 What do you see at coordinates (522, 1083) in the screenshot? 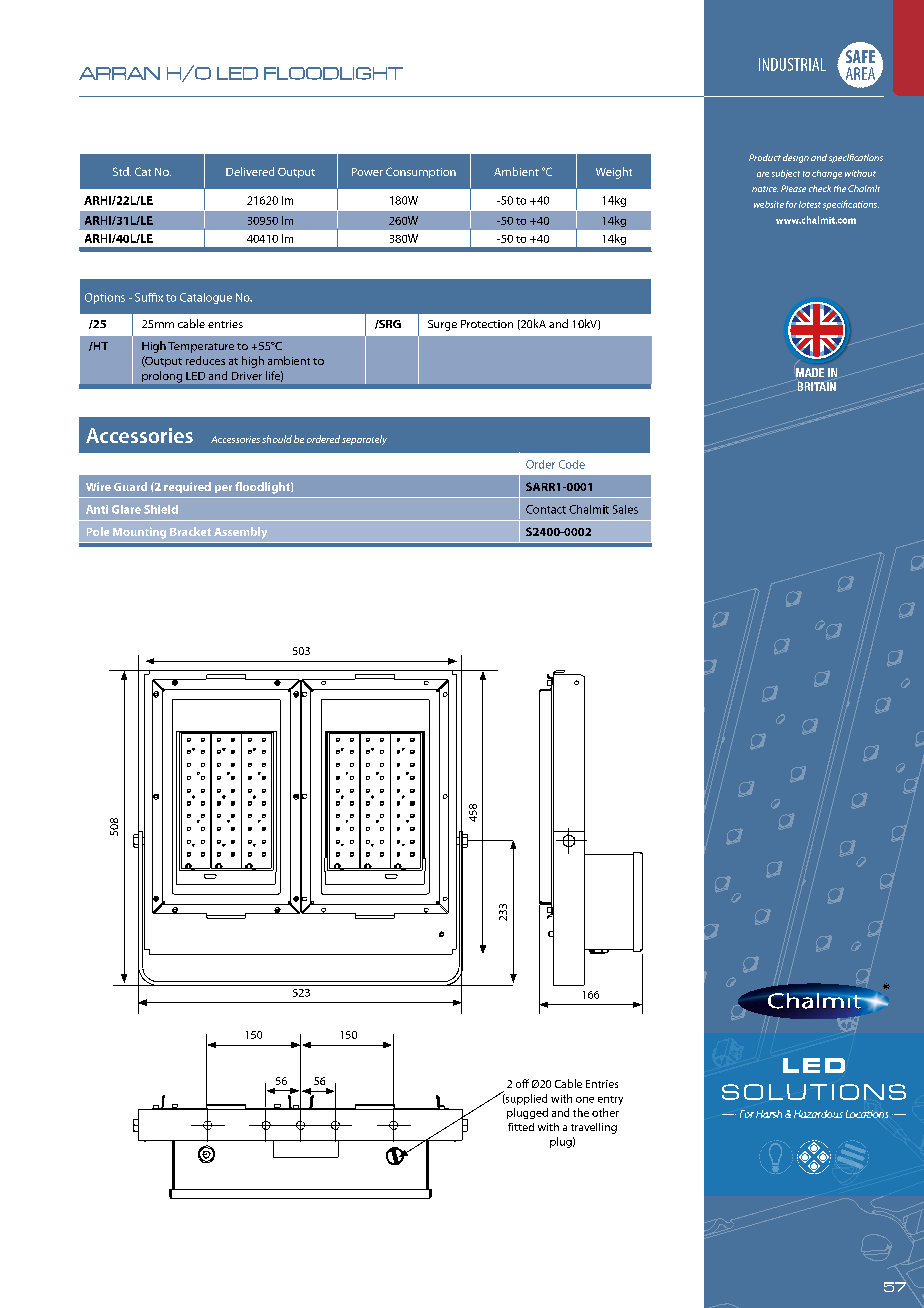
I see `off` at bounding box center [522, 1083].
